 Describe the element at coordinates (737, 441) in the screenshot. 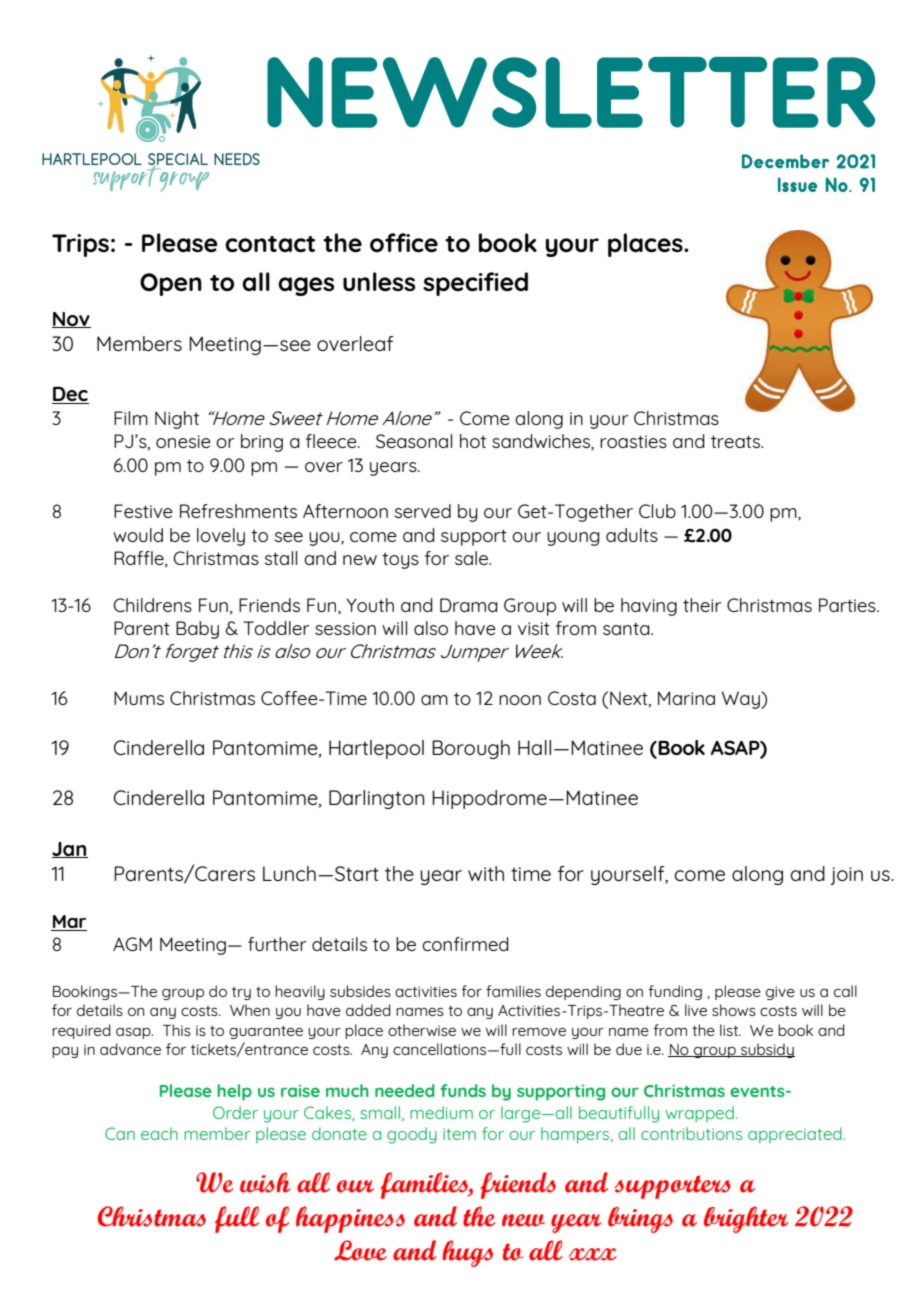

I see `treats` at that location.
